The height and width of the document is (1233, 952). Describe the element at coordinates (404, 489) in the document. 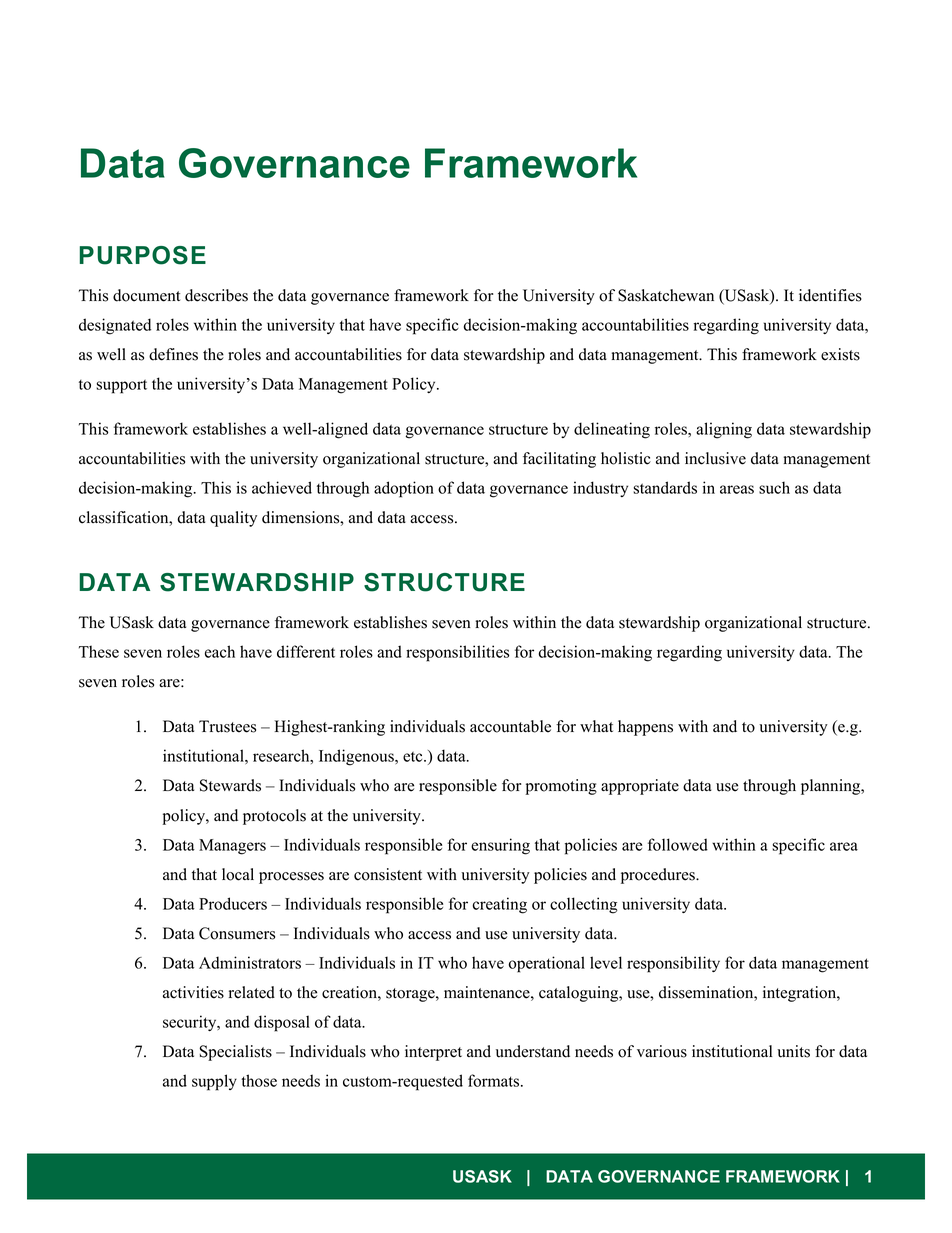

I see `adoption` at that location.
